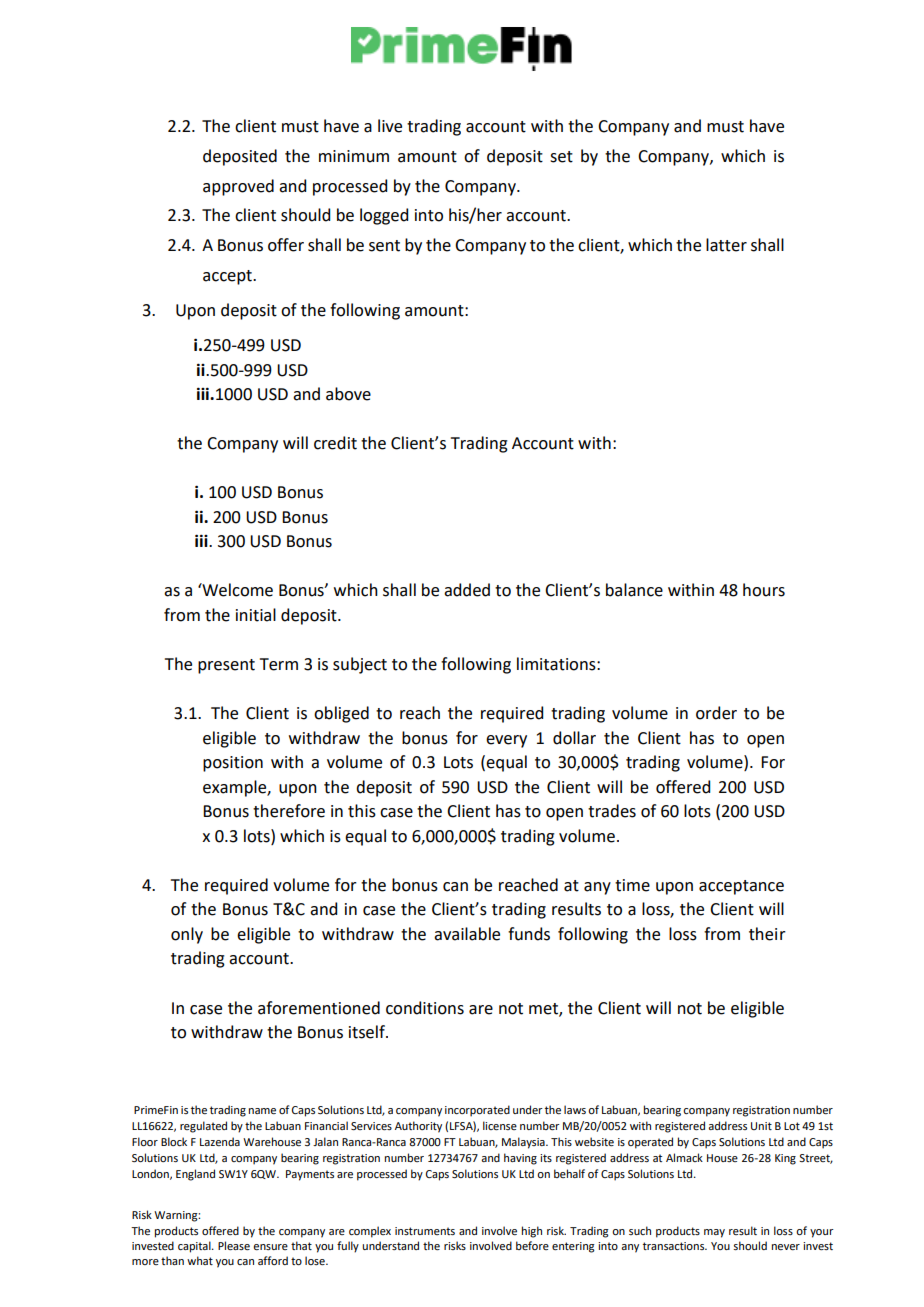  What do you see at coordinates (714, 1233) in the screenshot?
I see `may` at bounding box center [714, 1233].
